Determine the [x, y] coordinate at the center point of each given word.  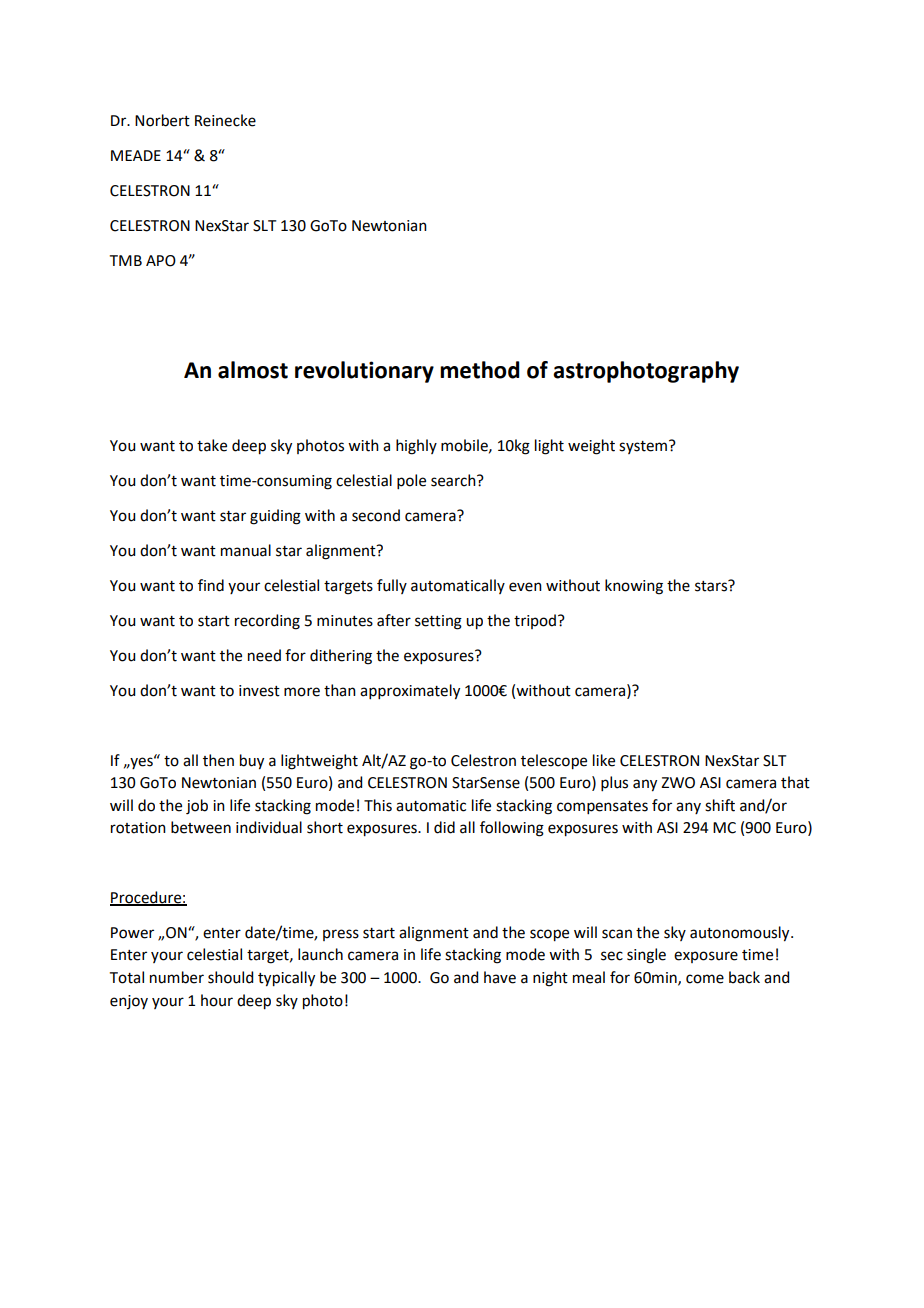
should [230, 977]
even [525, 587]
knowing [634, 587]
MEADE [136, 155]
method [480, 370]
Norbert [162, 120]
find [211, 585]
